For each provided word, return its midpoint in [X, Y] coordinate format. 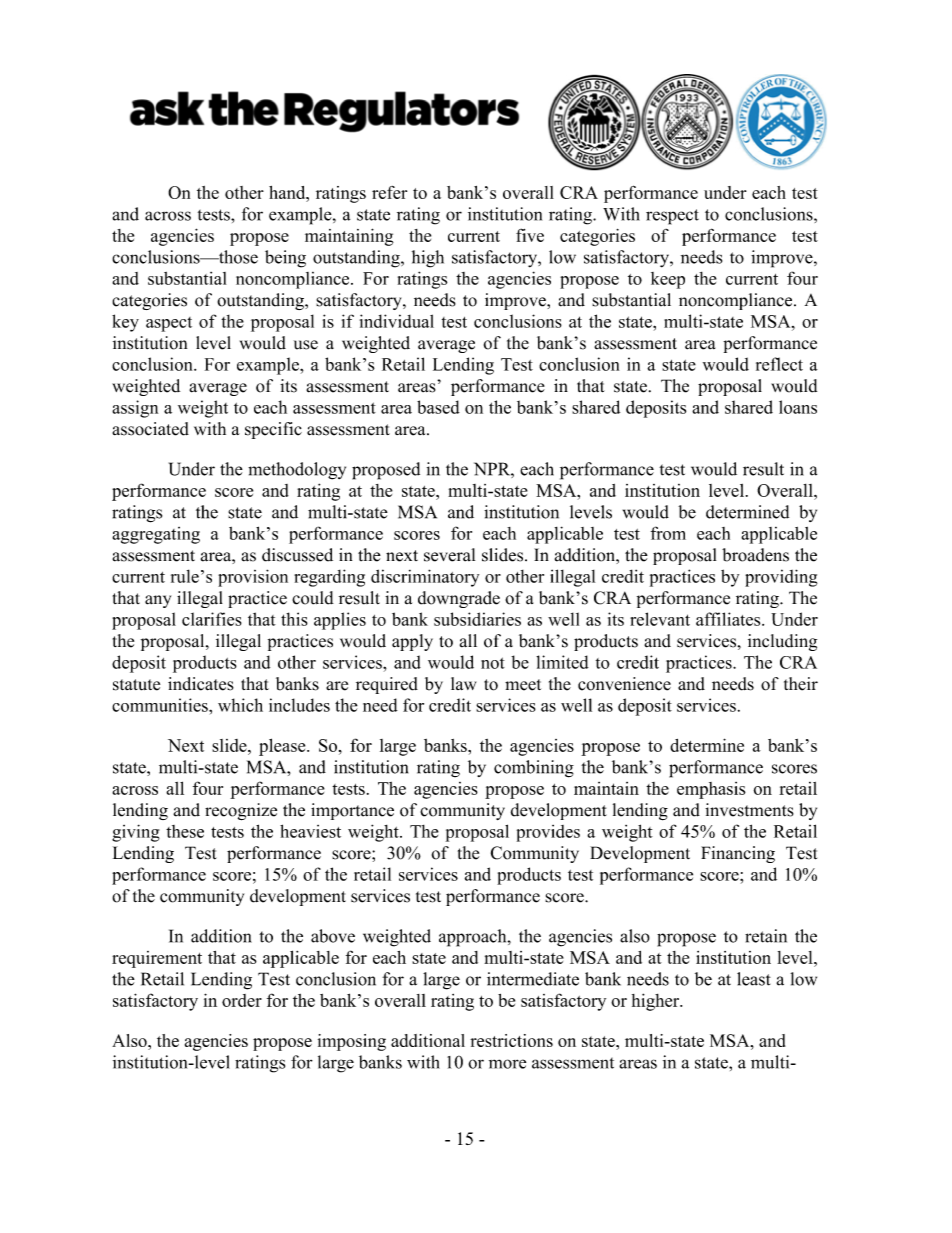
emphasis [711, 790]
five [530, 235]
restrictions [511, 1040]
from [668, 533]
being [285, 259]
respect [672, 217]
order [242, 1000]
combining [534, 769]
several [449, 555]
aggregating [156, 535]
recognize [241, 812]
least [754, 979]
